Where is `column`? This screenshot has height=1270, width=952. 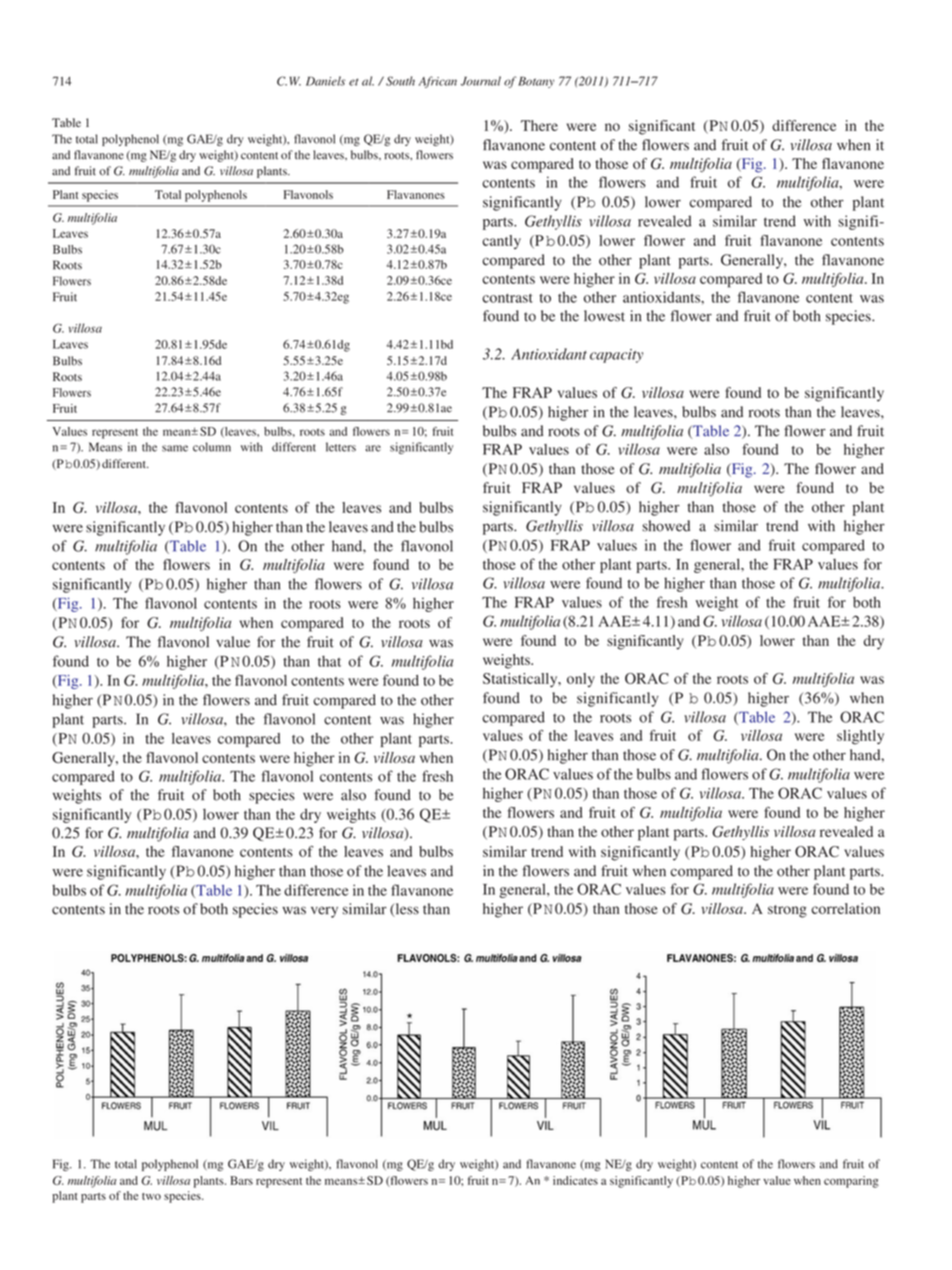 column is located at coordinates (212, 447).
